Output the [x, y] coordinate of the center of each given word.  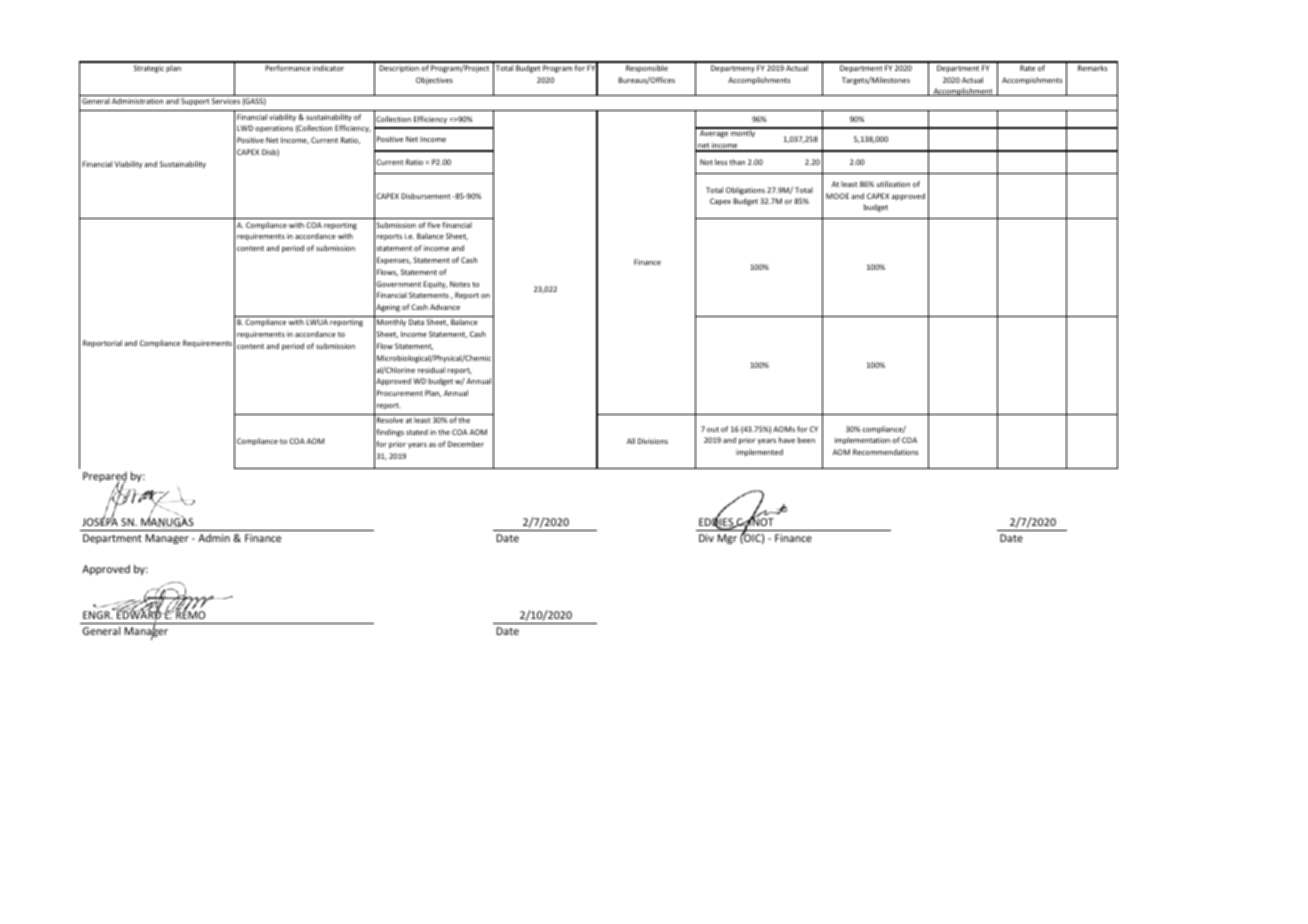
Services [226, 101]
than [737, 162]
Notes [460, 284]
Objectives [434, 81]
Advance [445, 307]
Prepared [105, 478]
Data [416, 322]
